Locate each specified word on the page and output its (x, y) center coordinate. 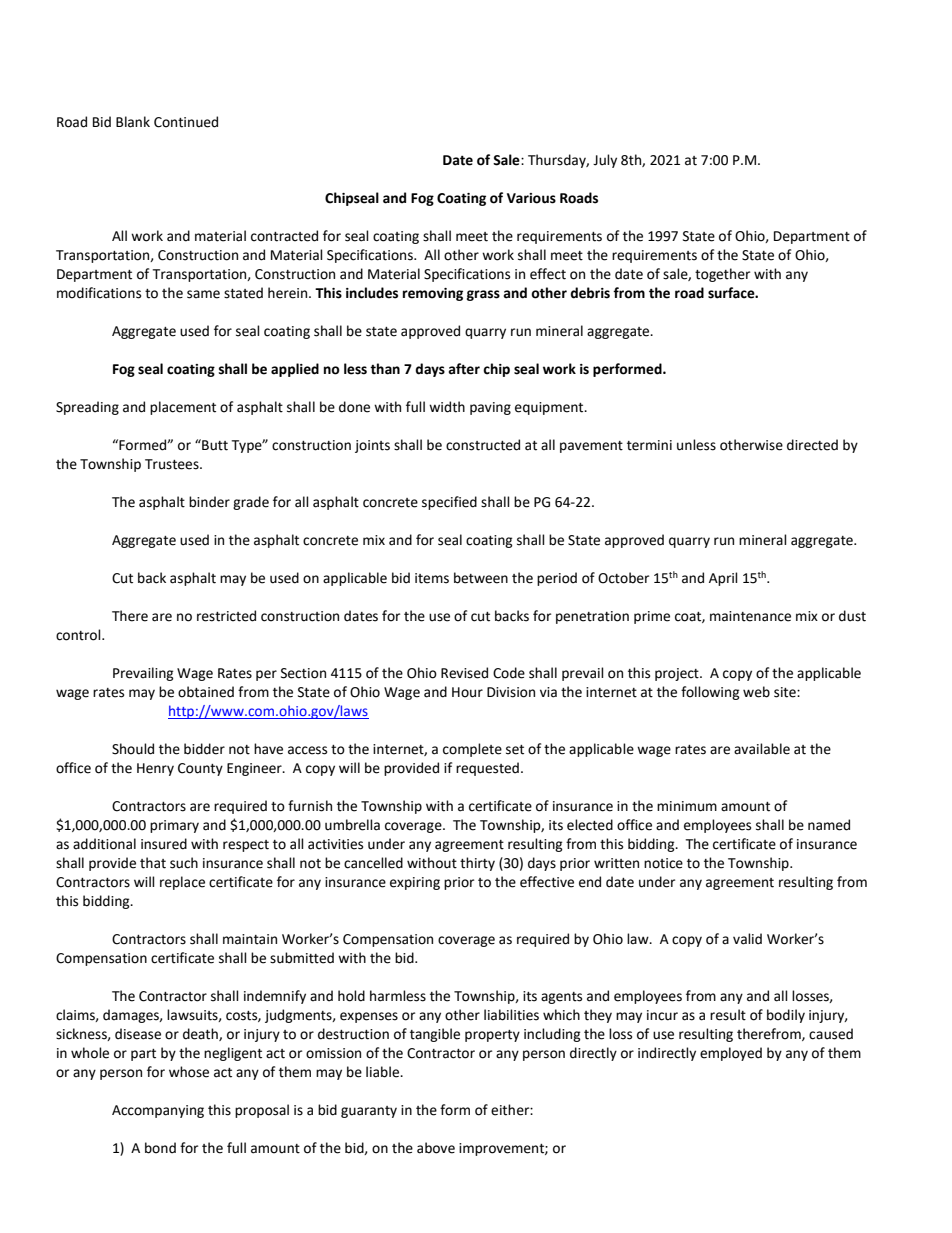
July (605, 161)
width (447, 407)
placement (183, 408)
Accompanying (158, 1111)
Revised (464, 673)
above (436, 1148)
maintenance (750, 616)
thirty (477, 864)
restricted (226, 616)
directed (812, 445)
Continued (186, 122)
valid (747, 939)
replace (182, 883)
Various (531, 198)
